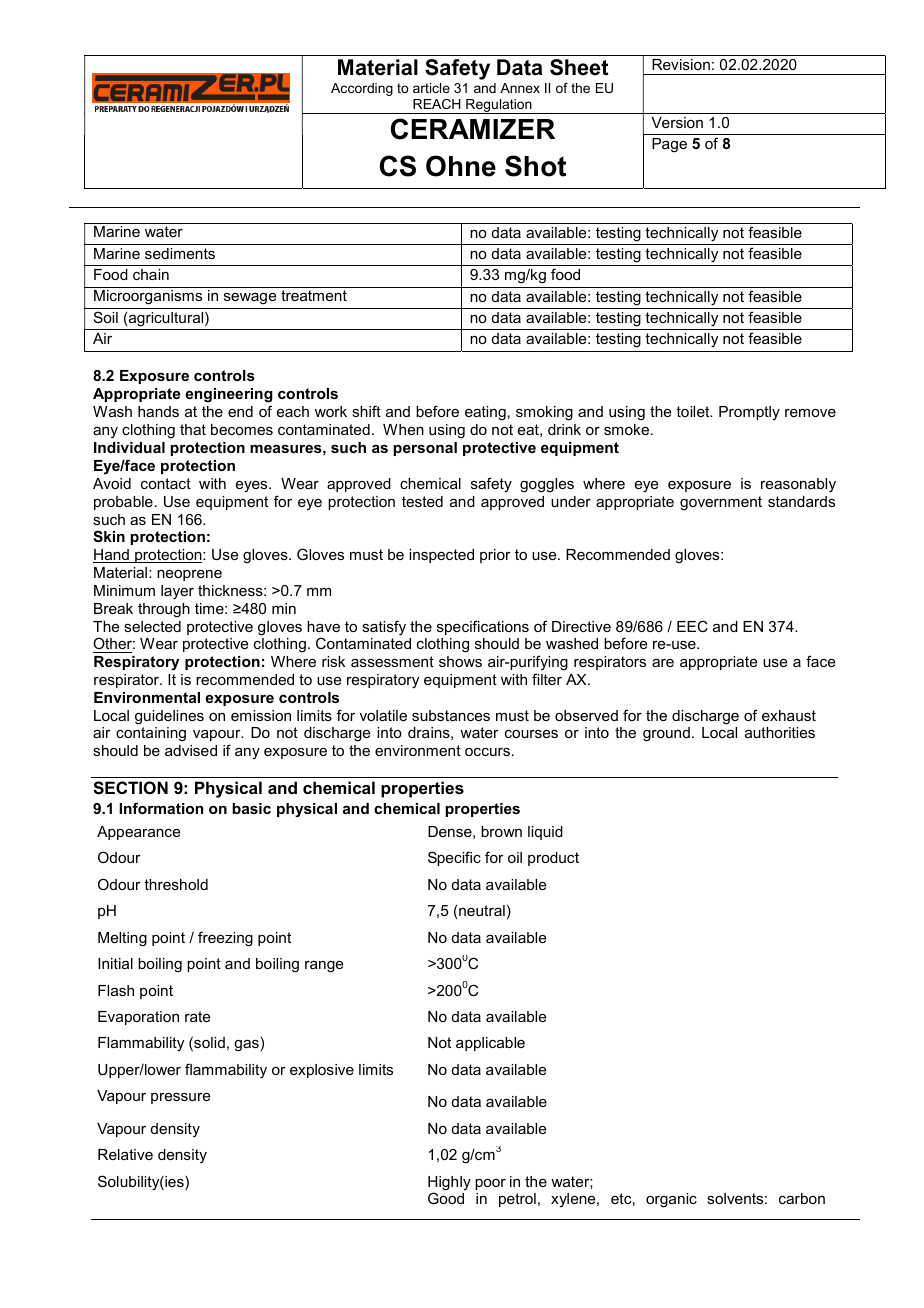 The image size is (924, 1308). I want to click on Highly, so click(449, 1184).
